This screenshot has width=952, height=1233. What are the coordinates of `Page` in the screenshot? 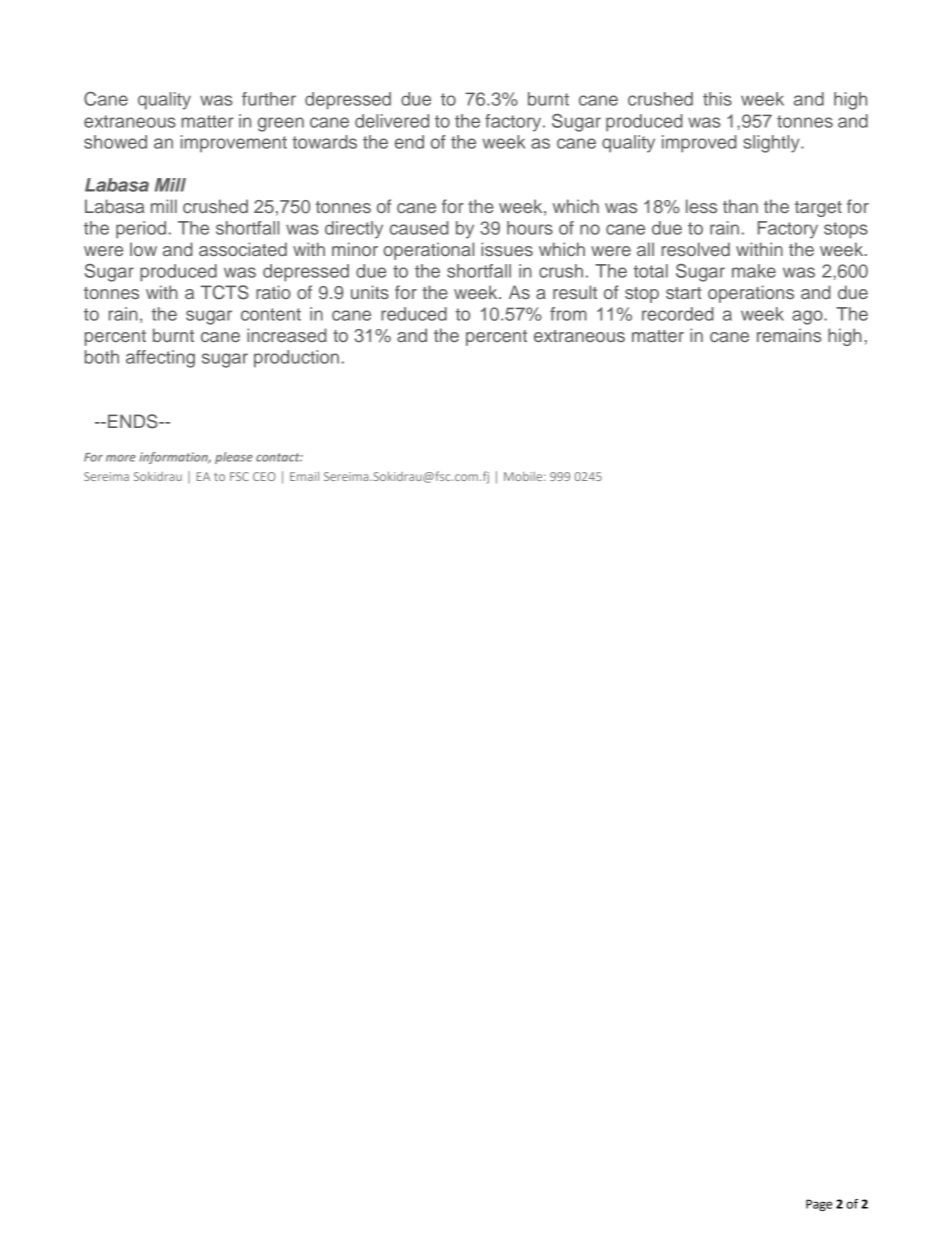 It's located at (819, 1205).
